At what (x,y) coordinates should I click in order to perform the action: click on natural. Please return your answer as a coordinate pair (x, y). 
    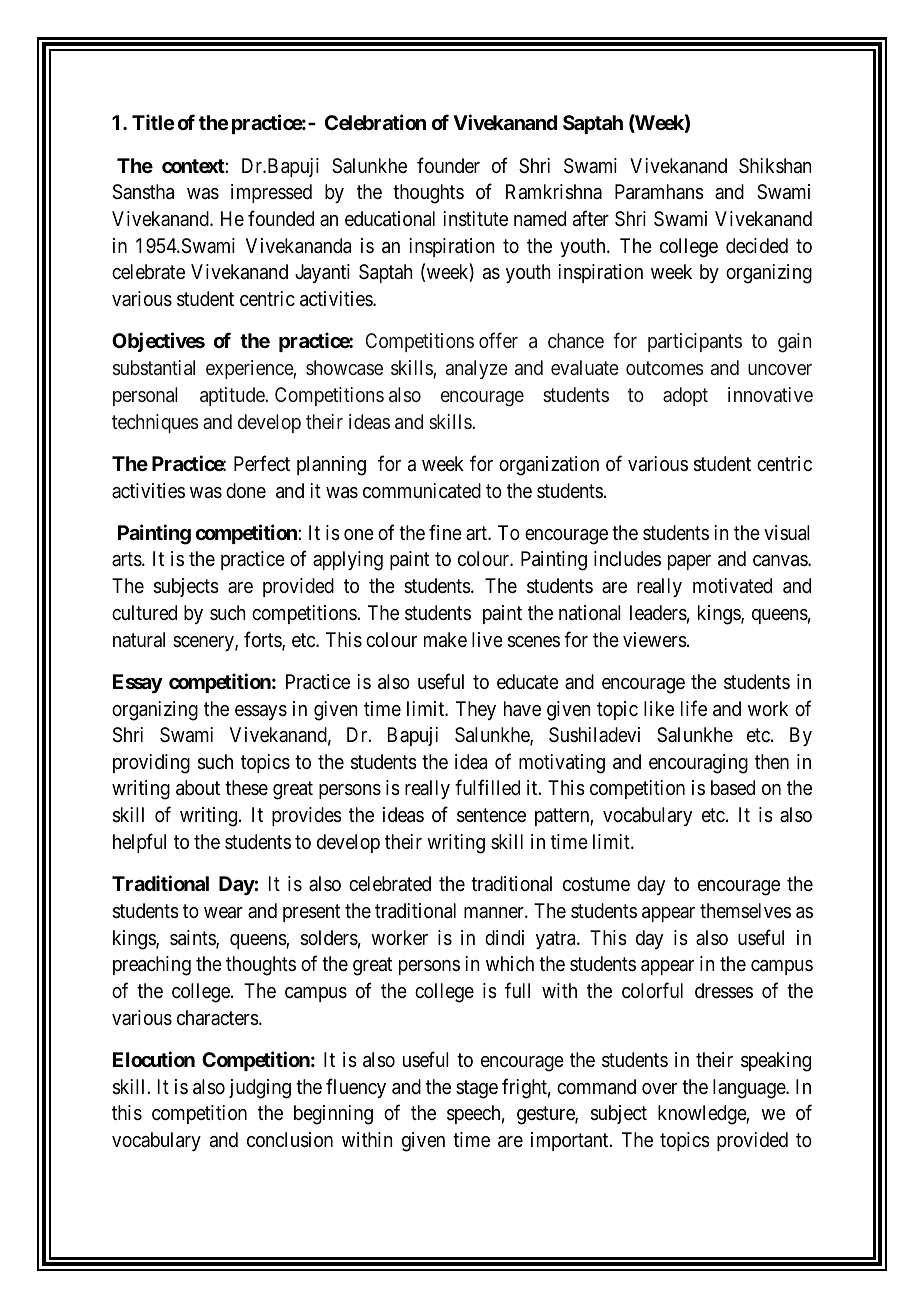
    Looking at the image, I should click on (139, 640).
